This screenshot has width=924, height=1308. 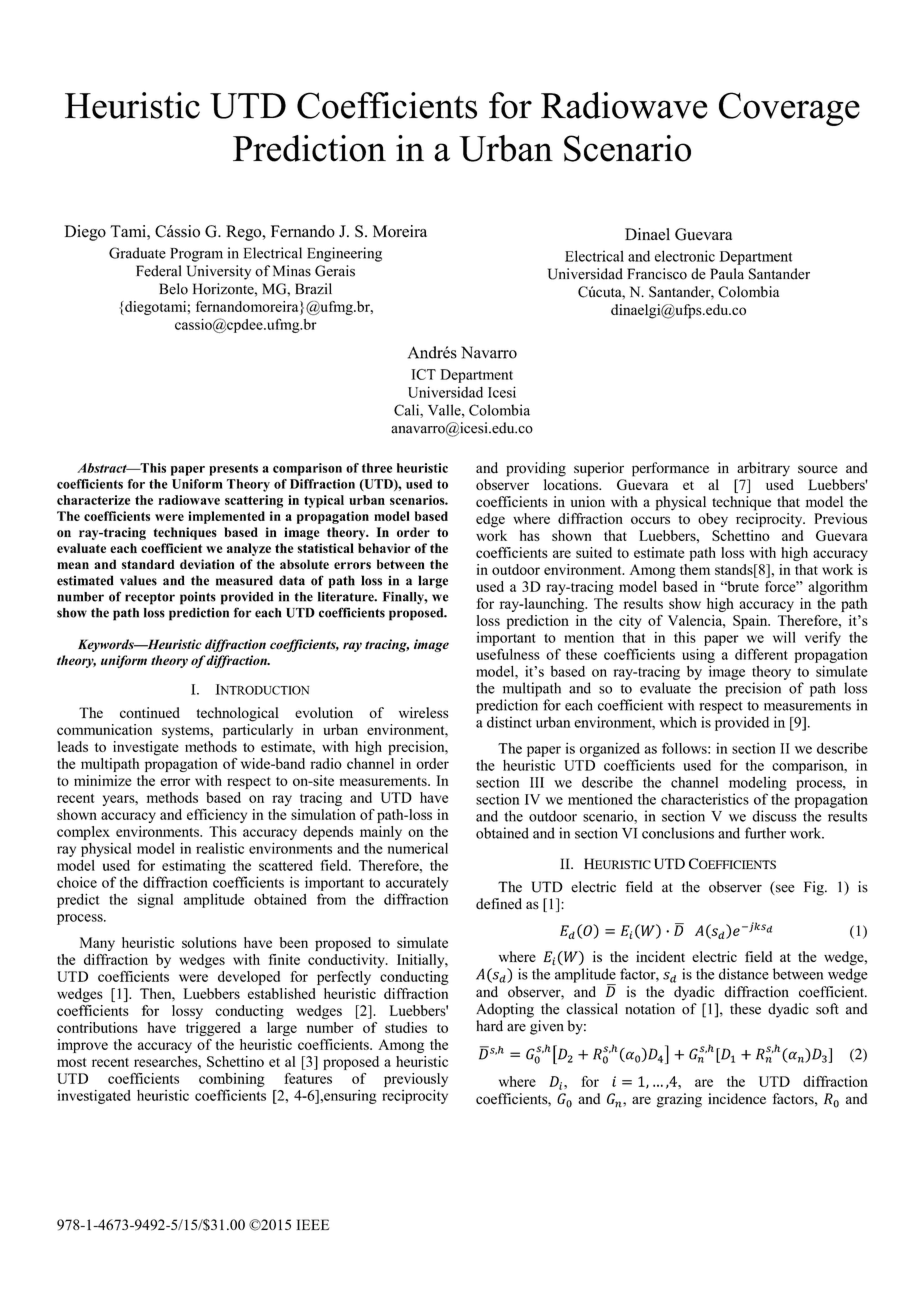 I want to click on characterize, so click(x=93, y=500).
